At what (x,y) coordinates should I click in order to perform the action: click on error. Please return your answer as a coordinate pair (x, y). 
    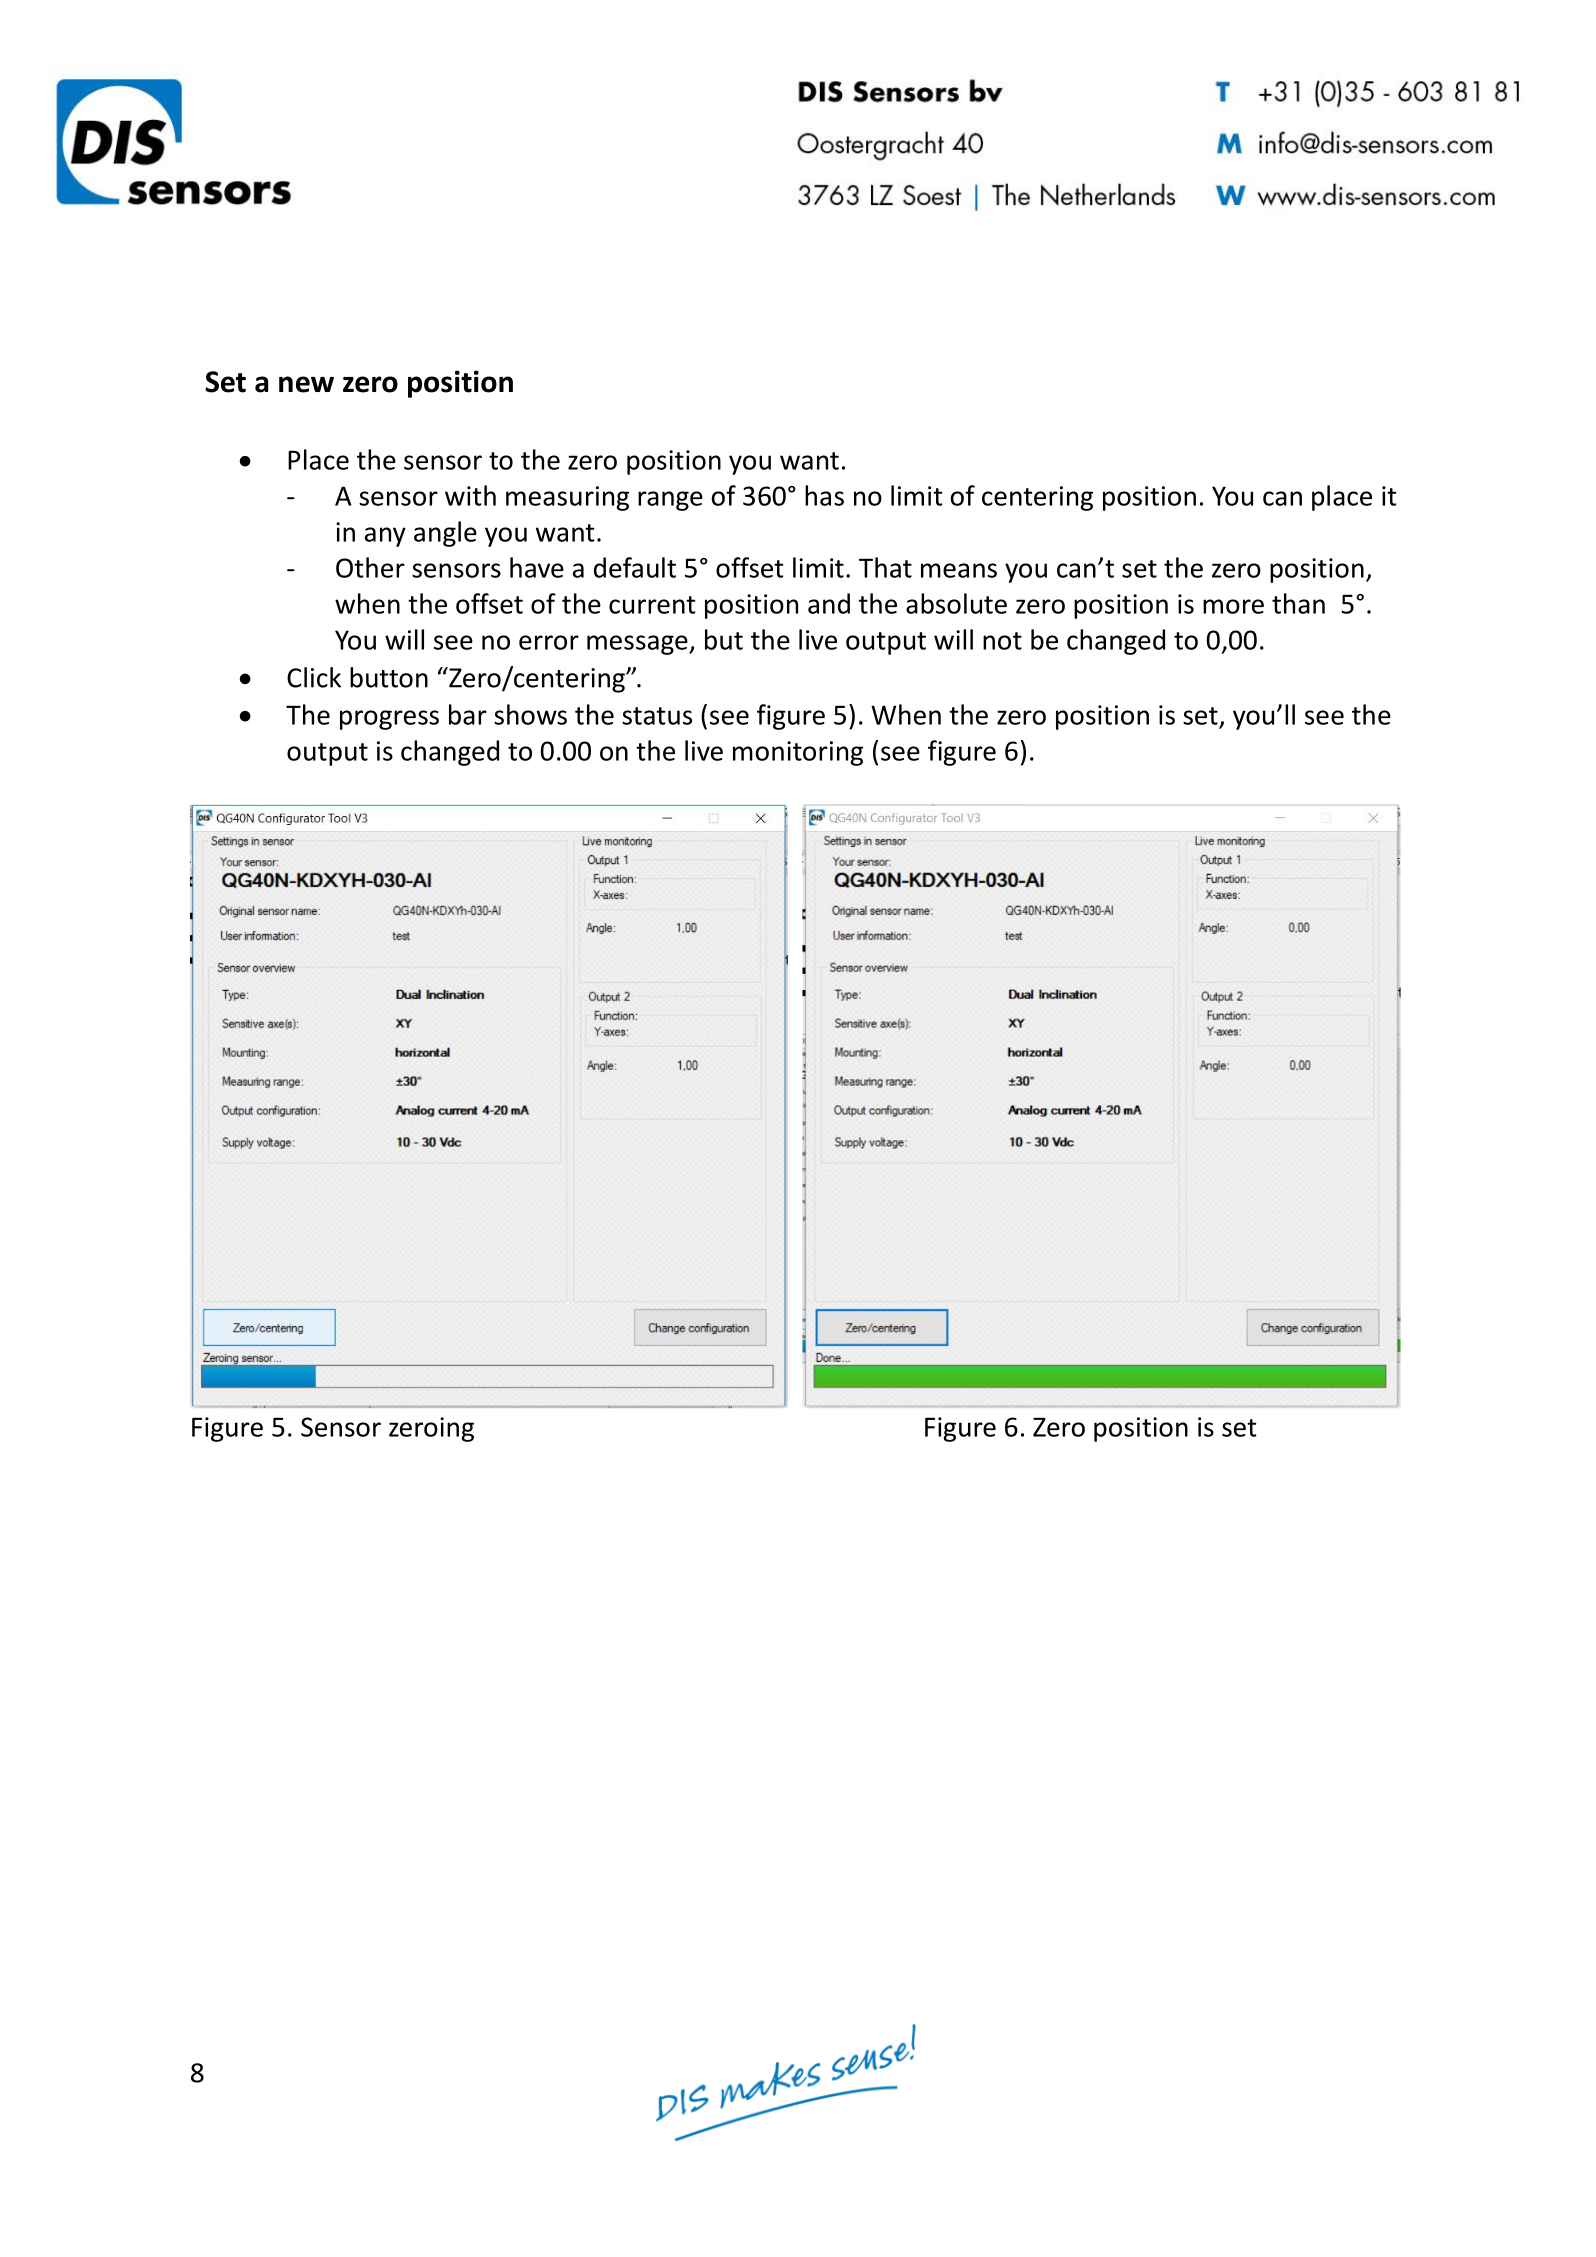
    Looking at the image, I should click on (549, 642).
